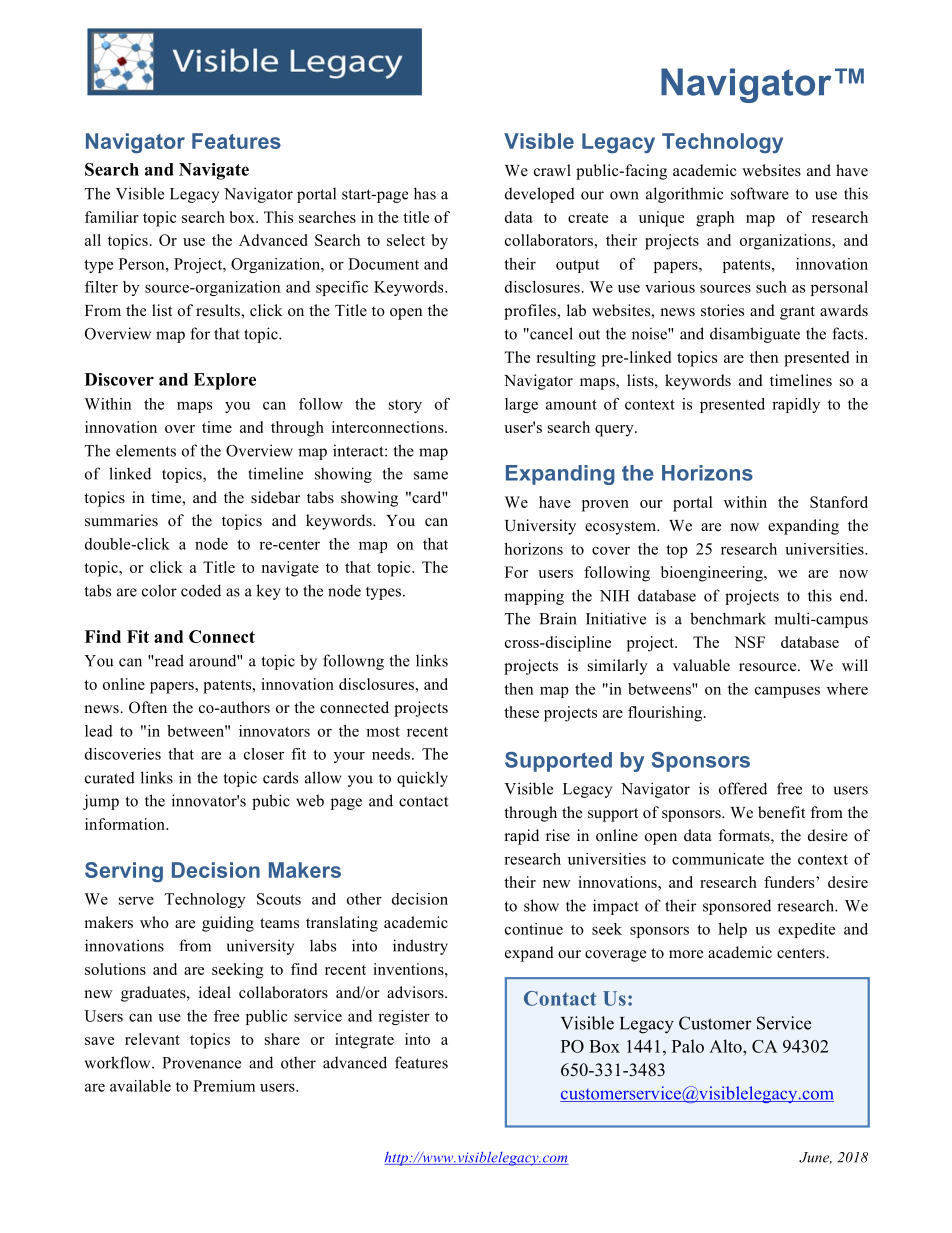 The width and height of the screenshot is (952, 1233). What do you see at coordinates (364, 1041) in the screenshot?
I see `integrate` at bounding box center [364, 1041].
